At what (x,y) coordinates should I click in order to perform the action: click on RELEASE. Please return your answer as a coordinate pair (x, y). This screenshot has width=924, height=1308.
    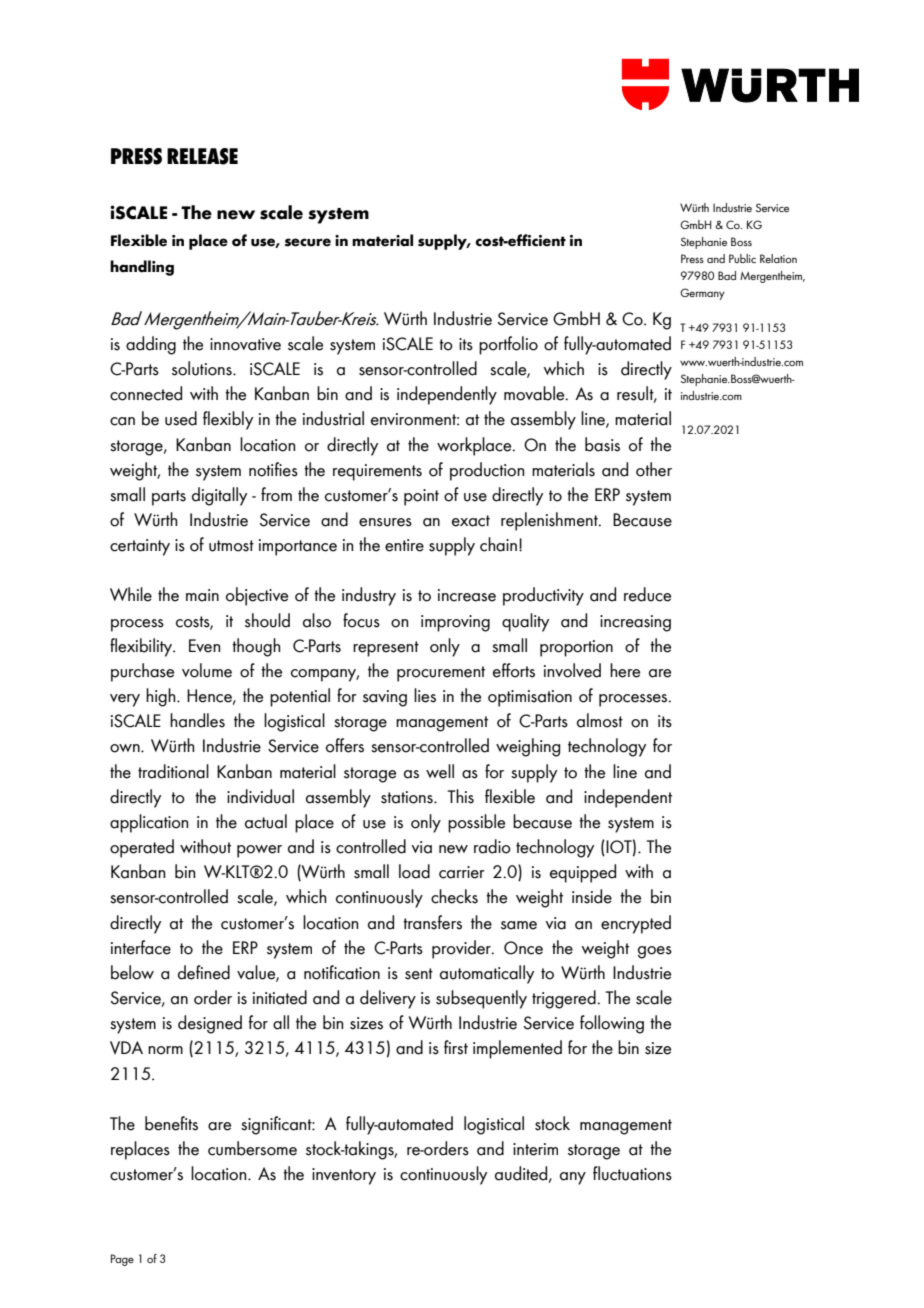
    Looking at the image, I should click on (202, 156).
